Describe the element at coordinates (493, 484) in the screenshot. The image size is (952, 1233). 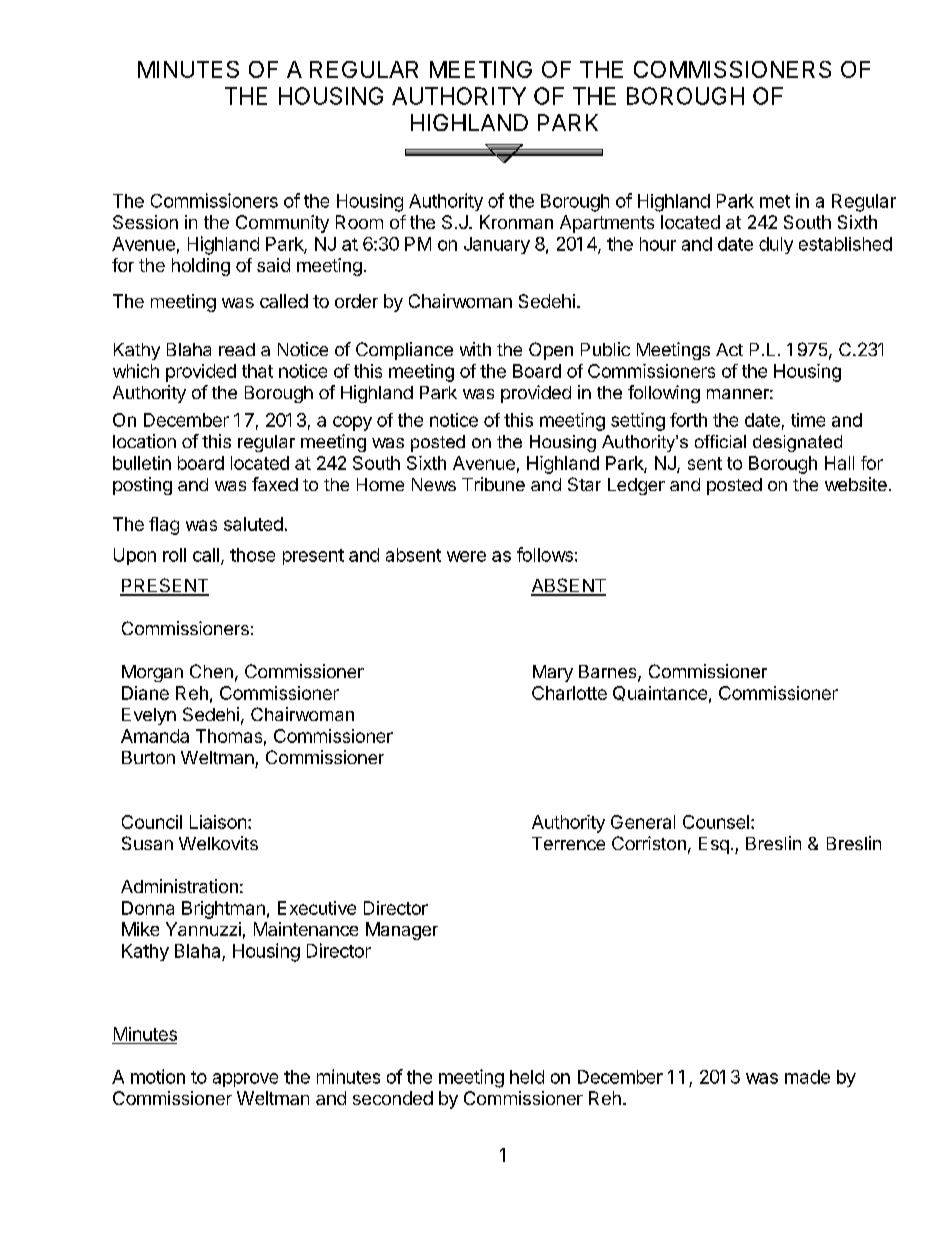
I see `Tribune` at that location.
